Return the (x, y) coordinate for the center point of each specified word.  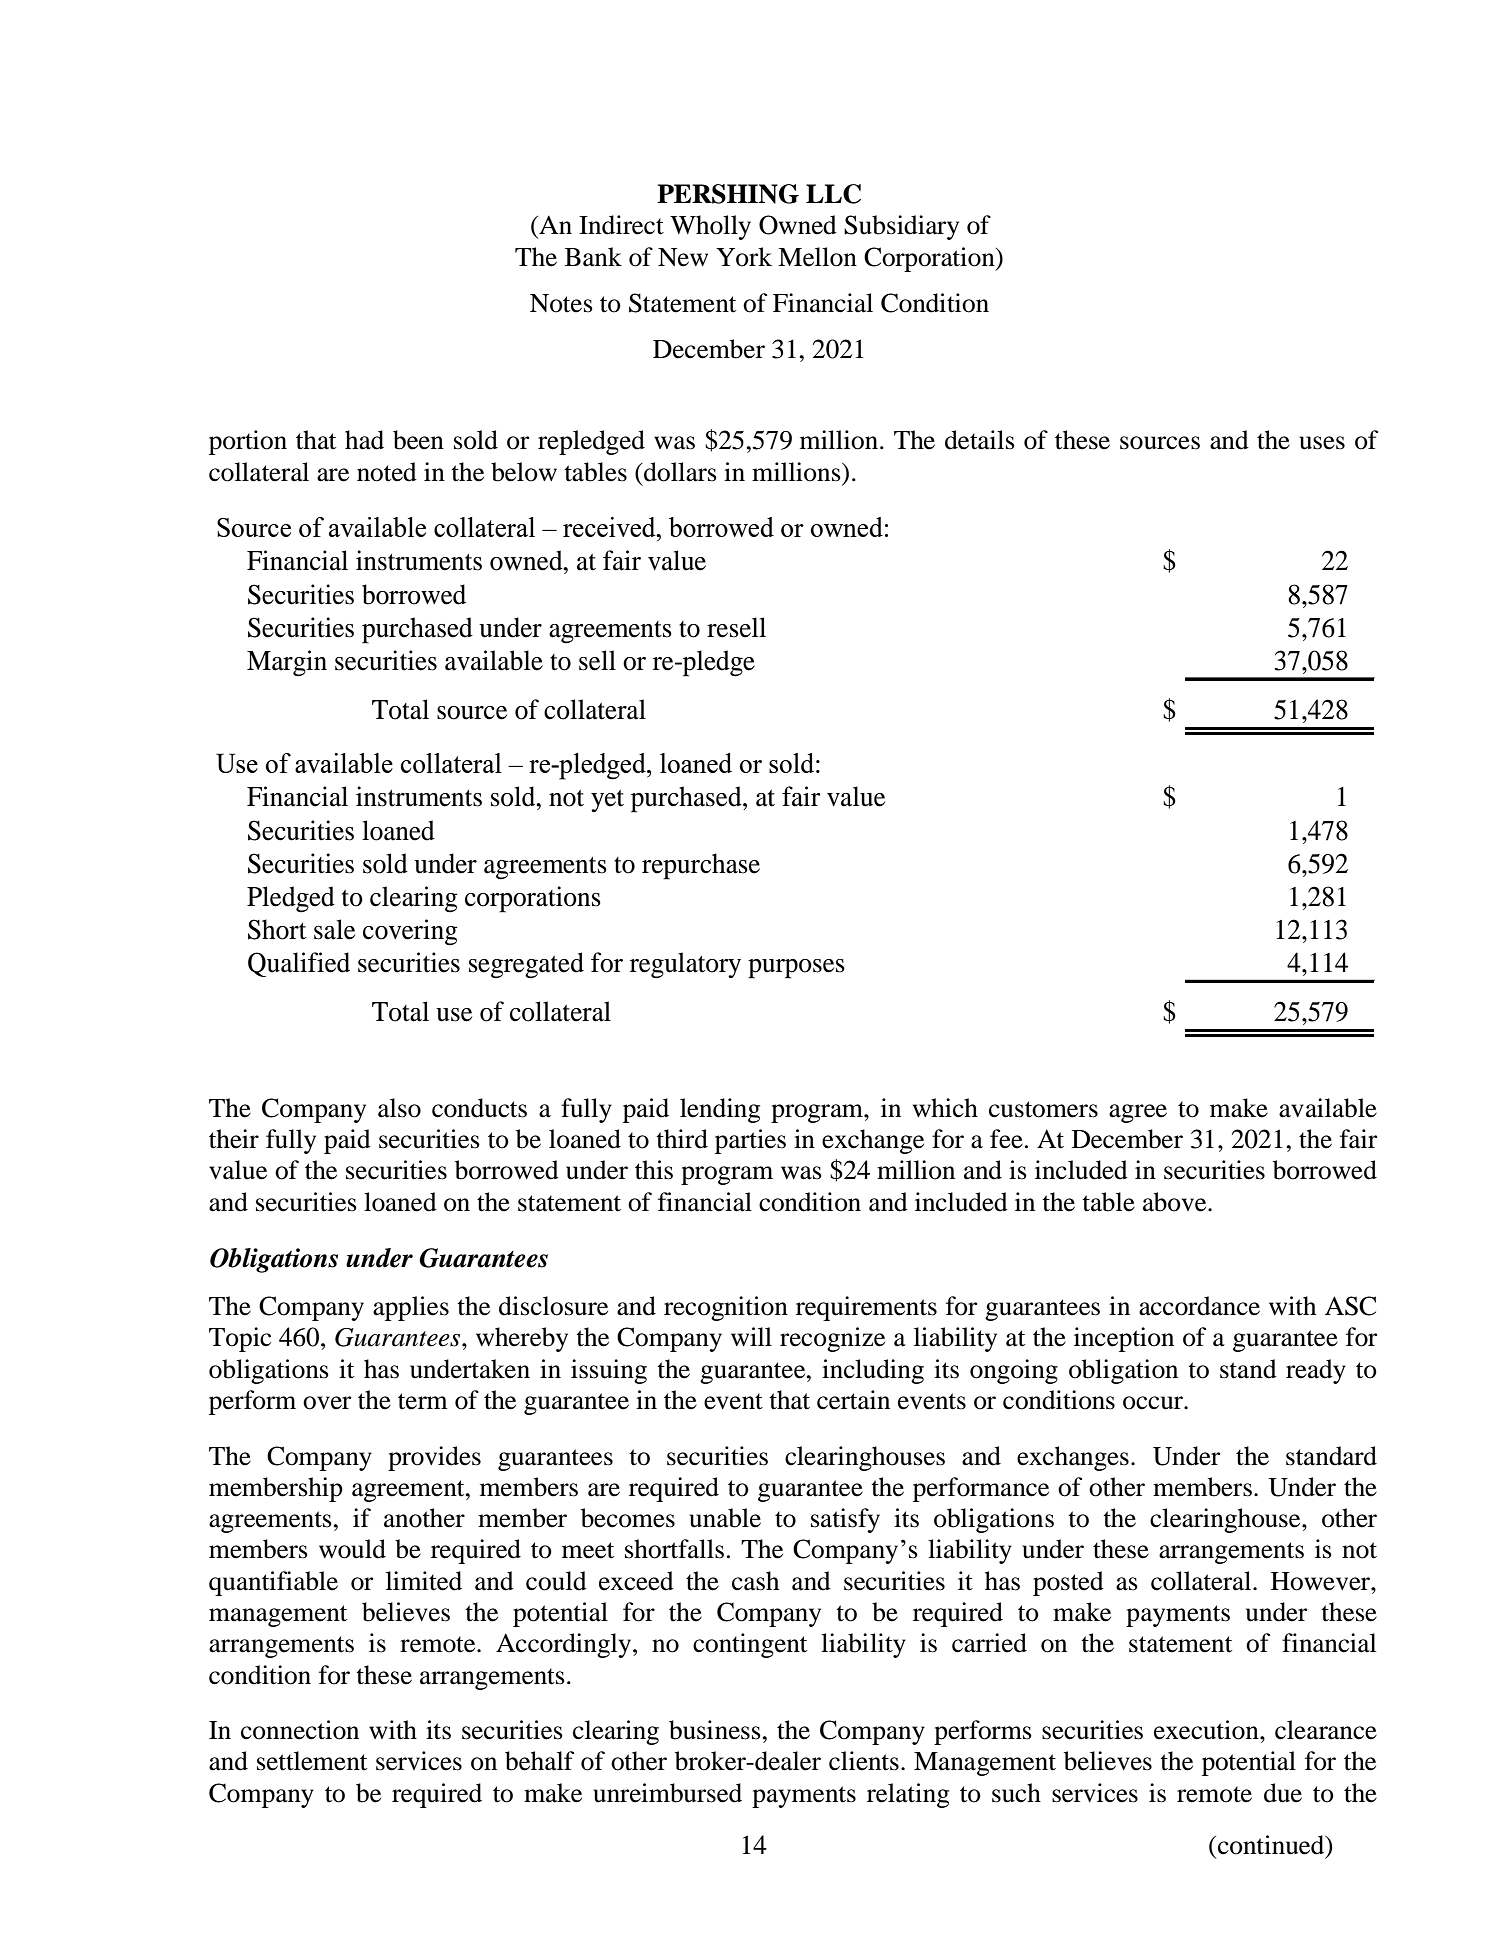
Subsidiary (901, 227)
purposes (796, 969)
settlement (312, 1761)
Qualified (299, 964)
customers (1043, 1109)
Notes (561, 303)
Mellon (817, 257)
